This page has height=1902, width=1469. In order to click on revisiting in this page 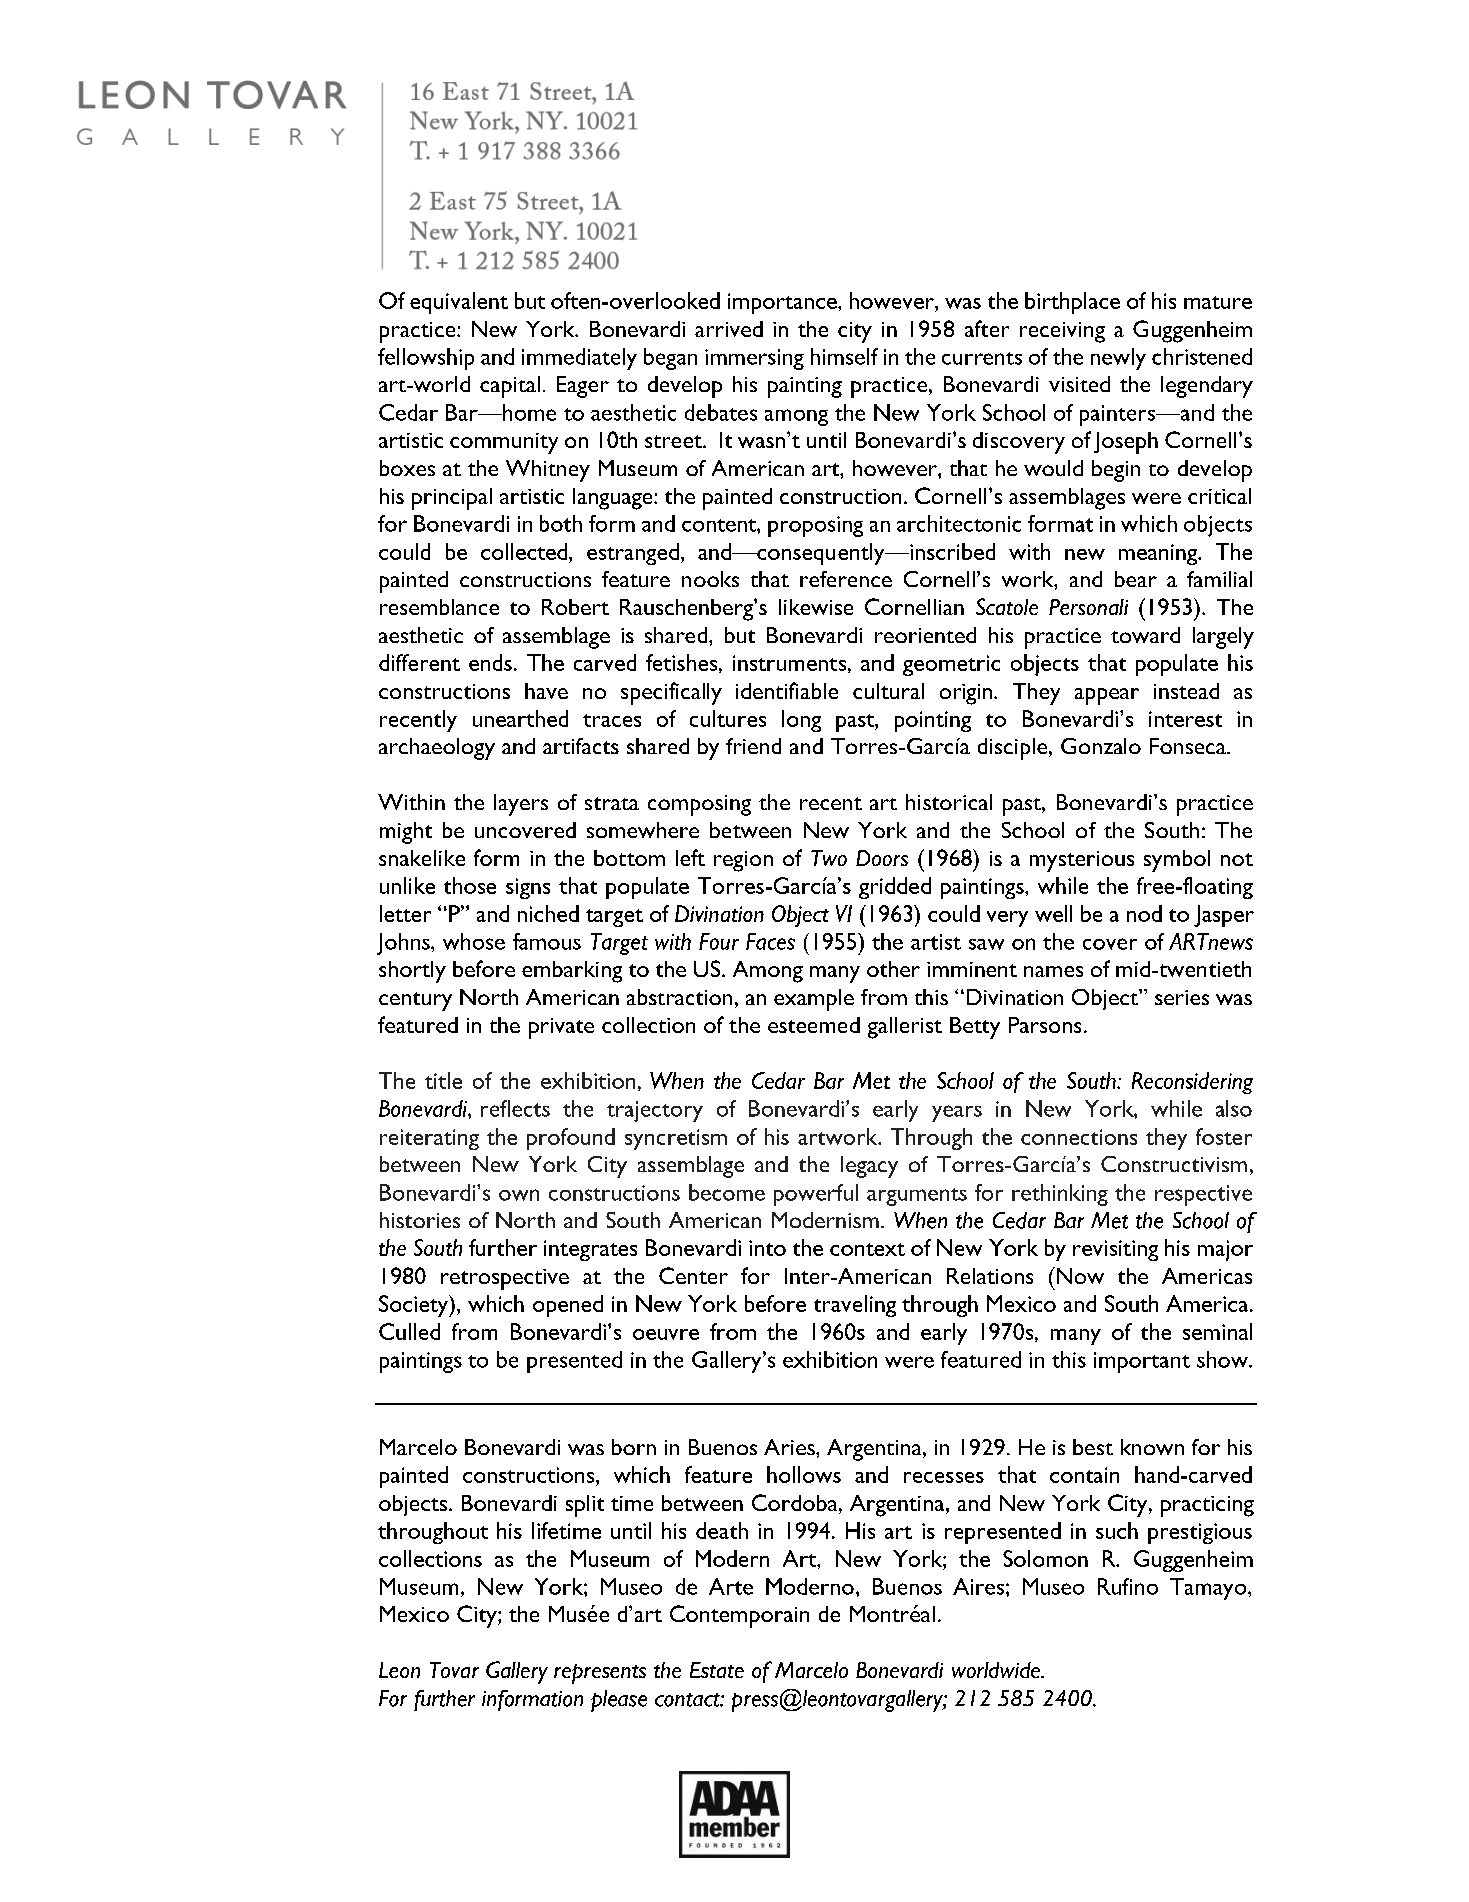, I will do `click(1115, 1250)`.
